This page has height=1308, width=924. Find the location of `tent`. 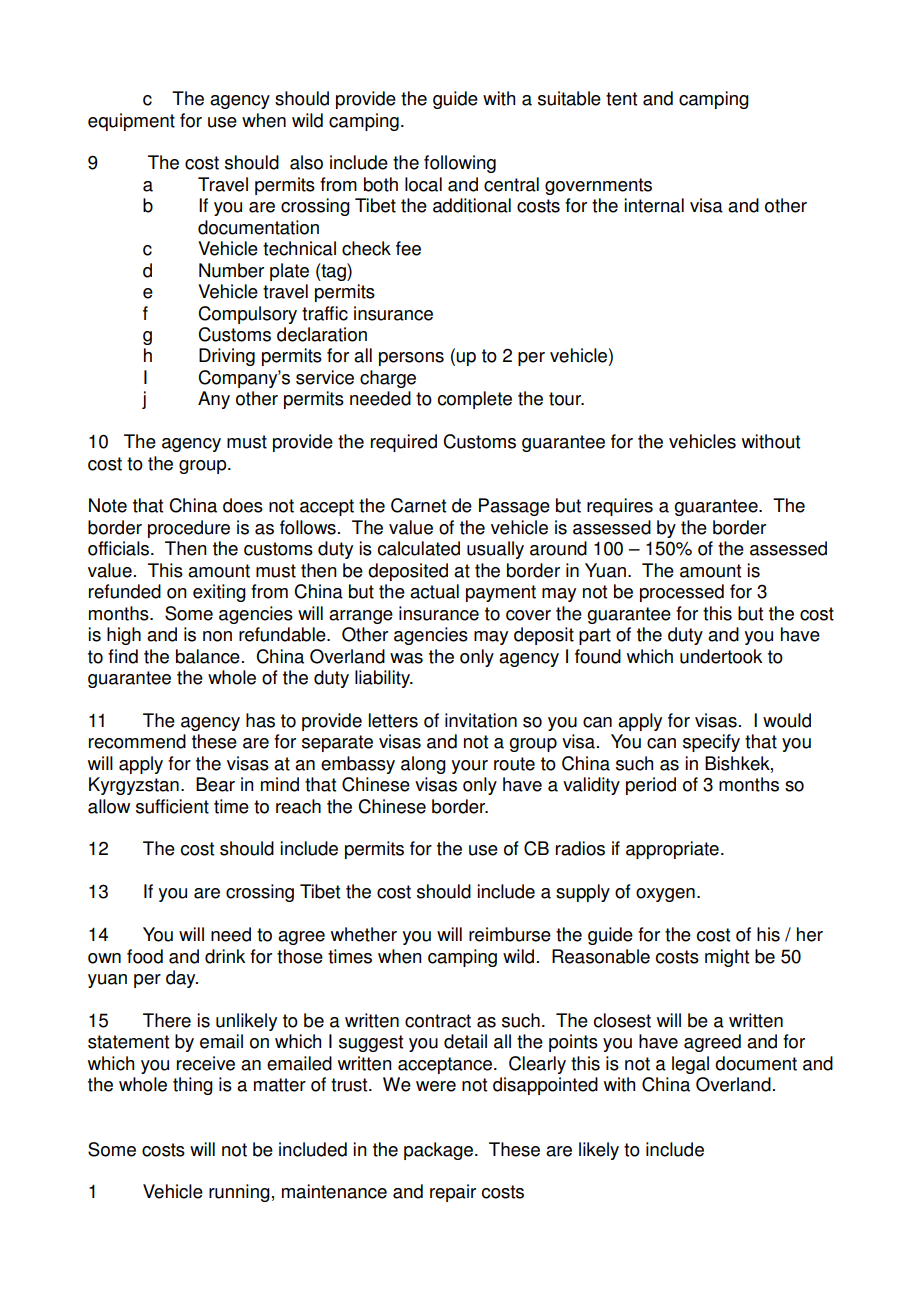

tent is located at coordinates (621, 99).
